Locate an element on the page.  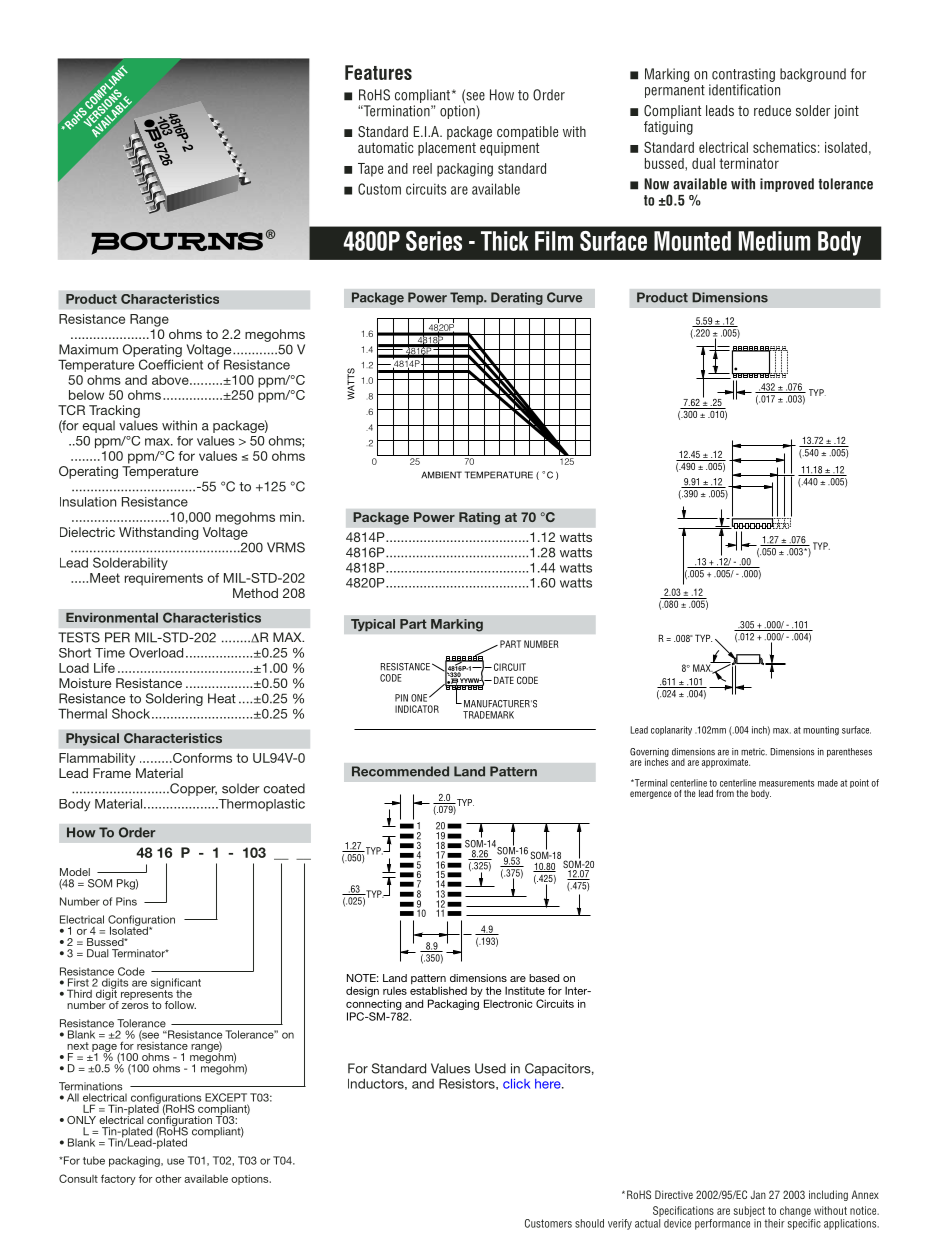
placement is located at coordinates (447, 149).
